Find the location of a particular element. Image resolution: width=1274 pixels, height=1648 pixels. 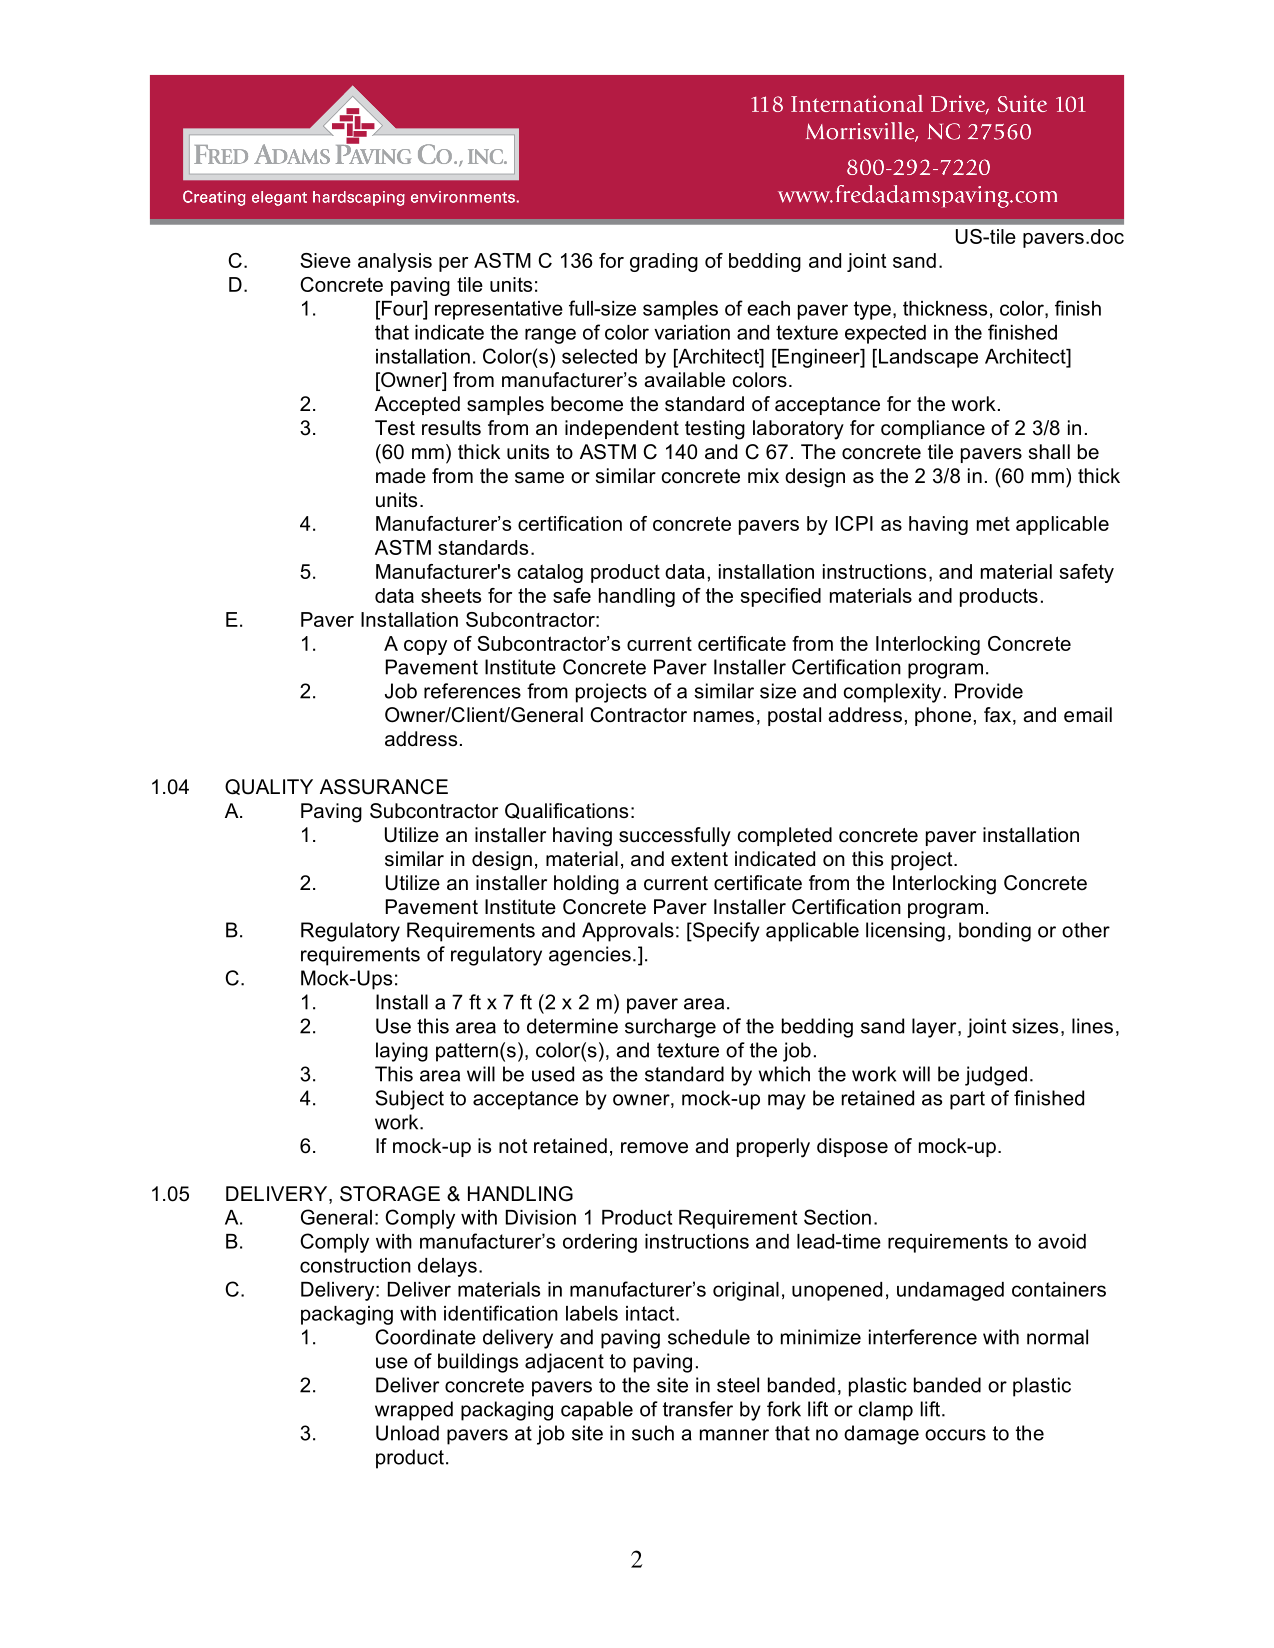

ASSURANCE is located at coordinates (384, 787).
